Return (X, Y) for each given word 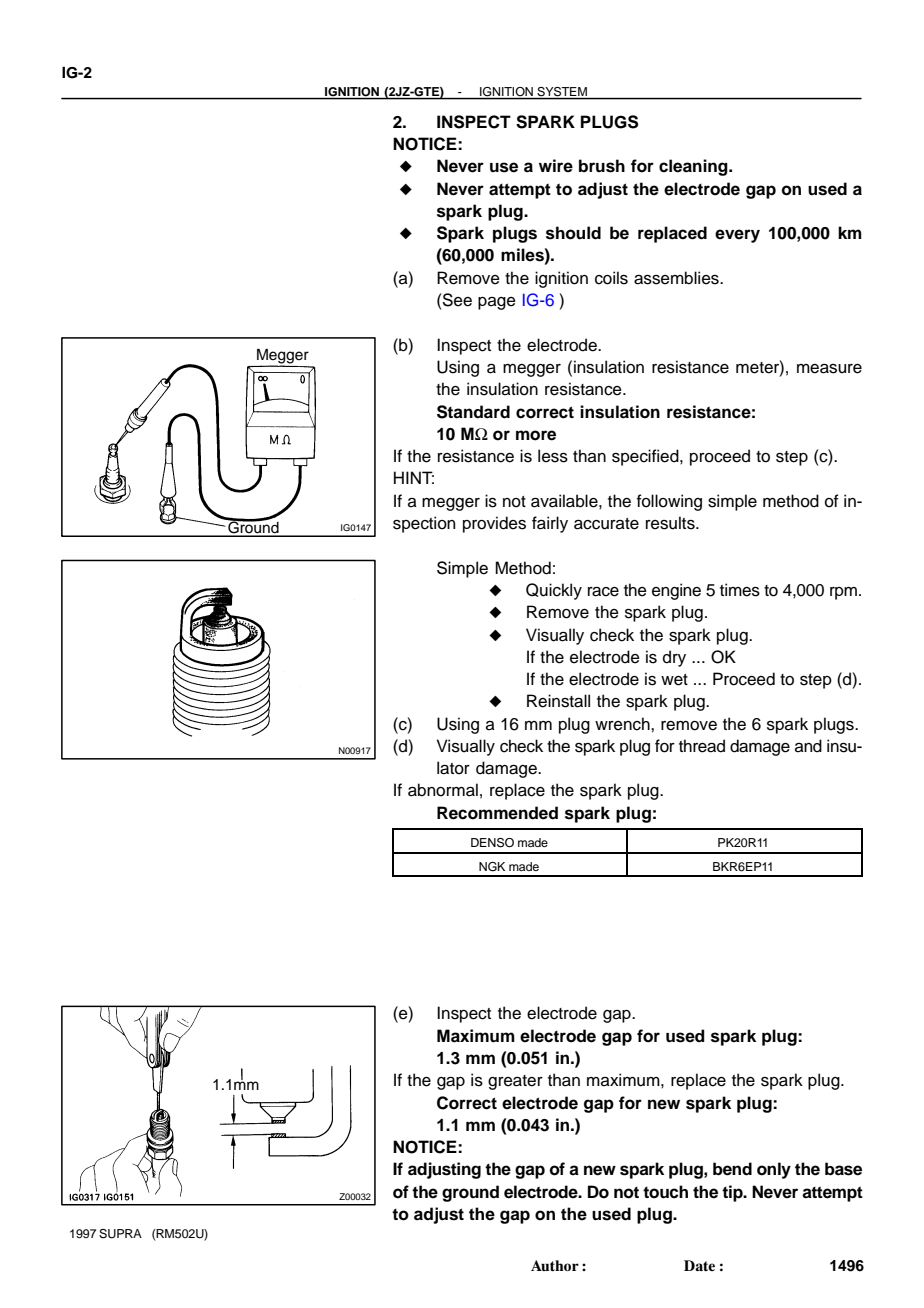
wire (556, 166)
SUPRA (120, 1234)
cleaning (694, 167)
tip (733, 1193)
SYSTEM (562, 91)
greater (515, 1082)
